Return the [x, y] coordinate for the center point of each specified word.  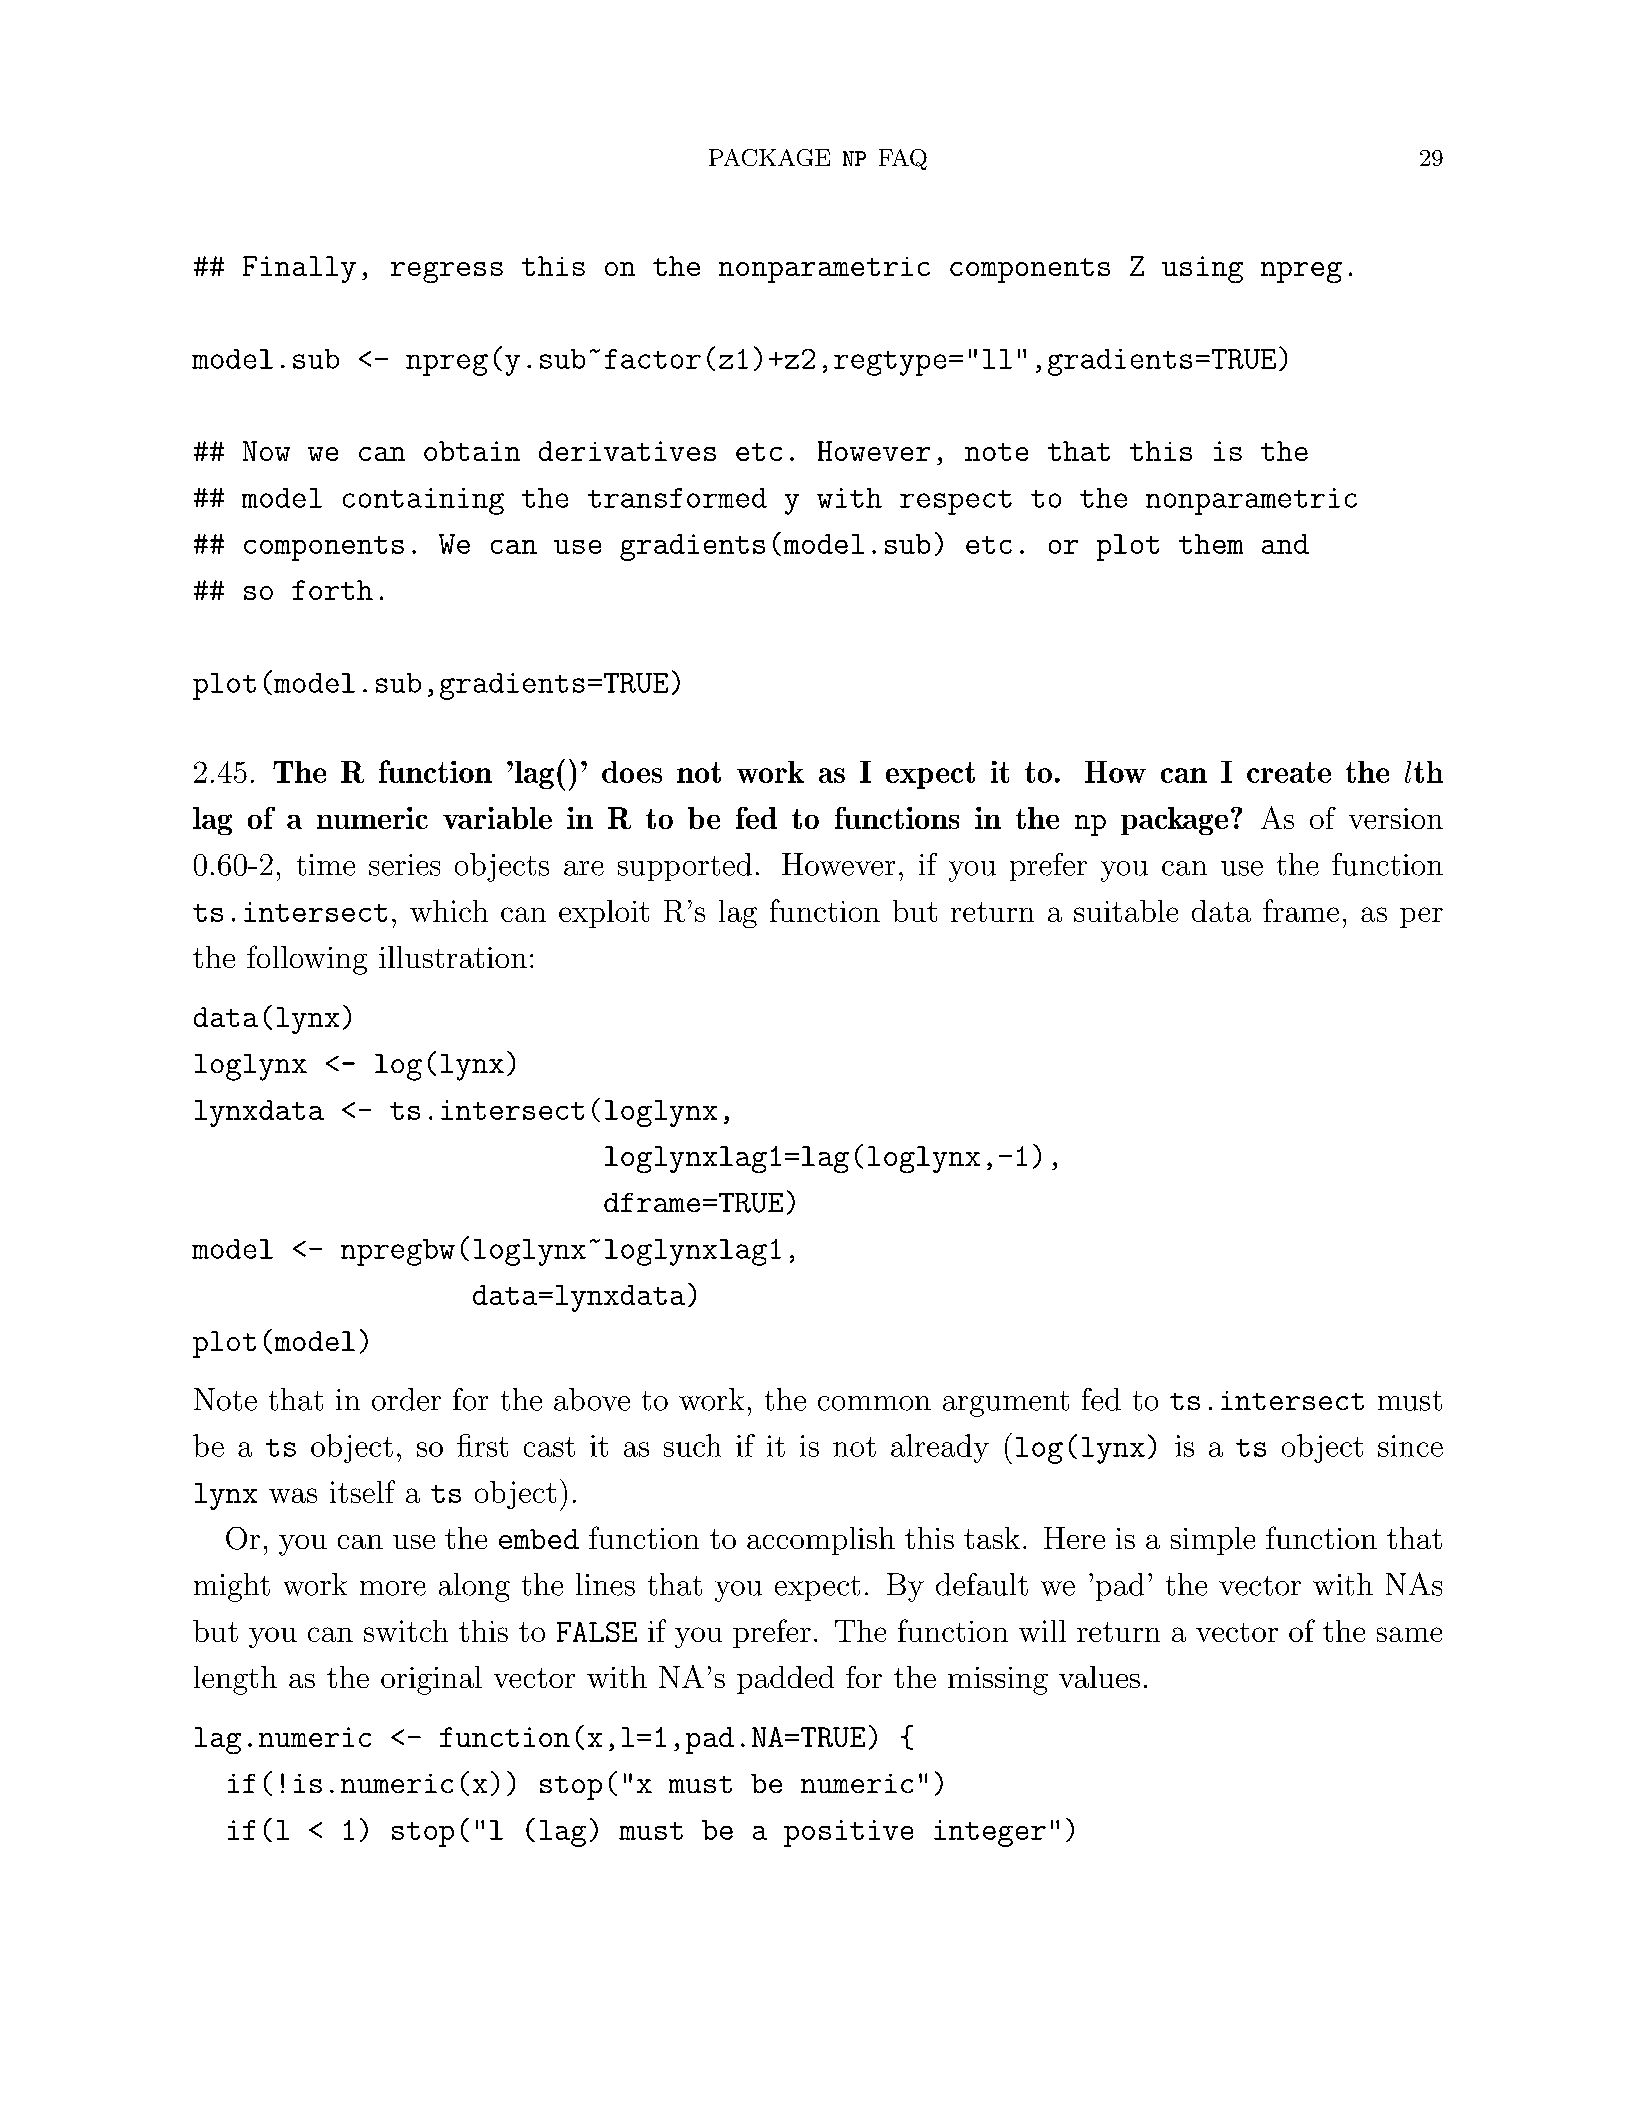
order [406, 1399]
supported [685, 867]
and [1285, 544]
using [1202, 269]
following [307, 960]
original [431, 1680]
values [1099, 1677]
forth [332, 590]
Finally [299, 269]
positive [848, 1833]
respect [956, 502]
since [1410, 1446]
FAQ [903, 159]
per [1421, 917]
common [874, 1403]
